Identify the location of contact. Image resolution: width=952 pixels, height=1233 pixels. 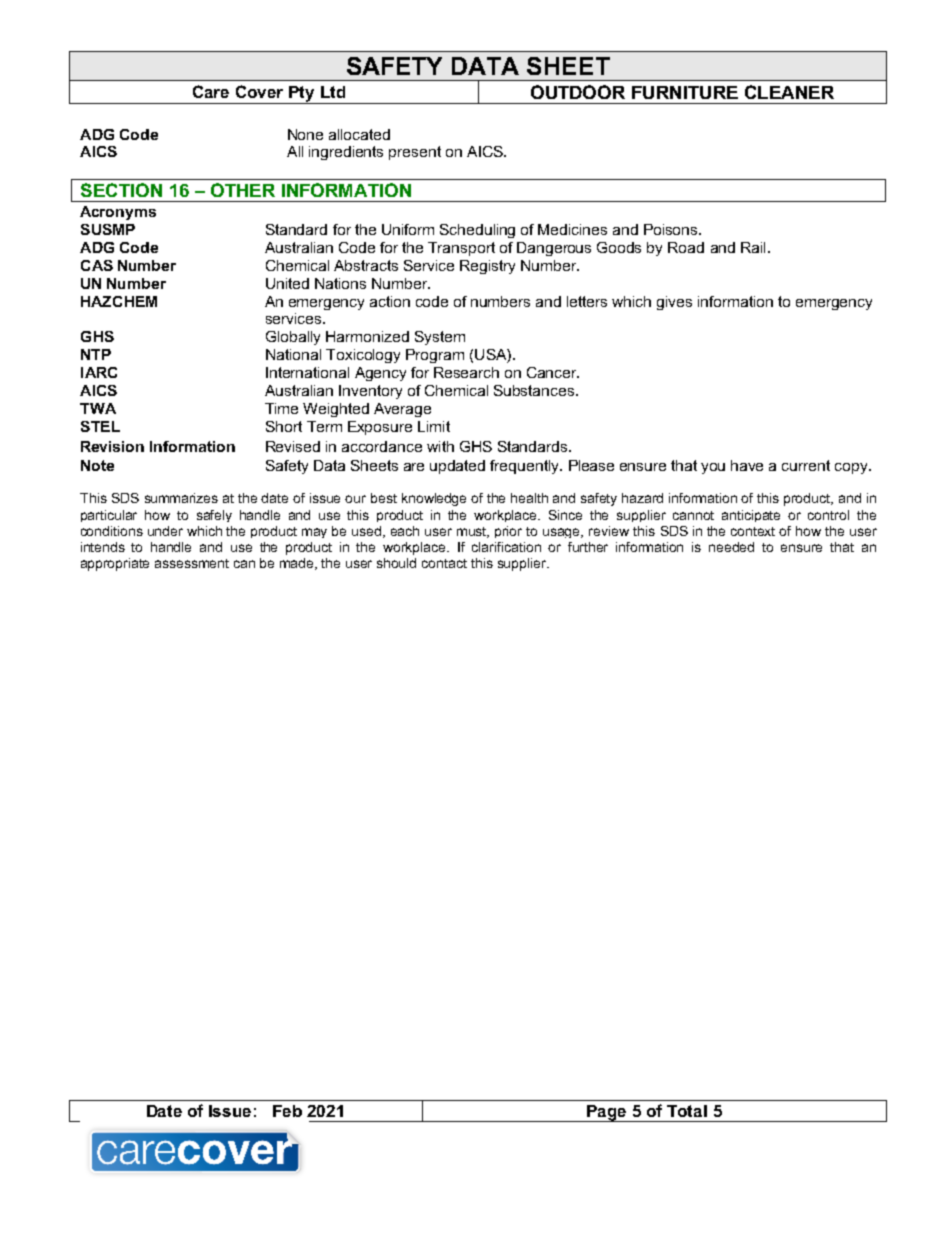
(444, 563).
